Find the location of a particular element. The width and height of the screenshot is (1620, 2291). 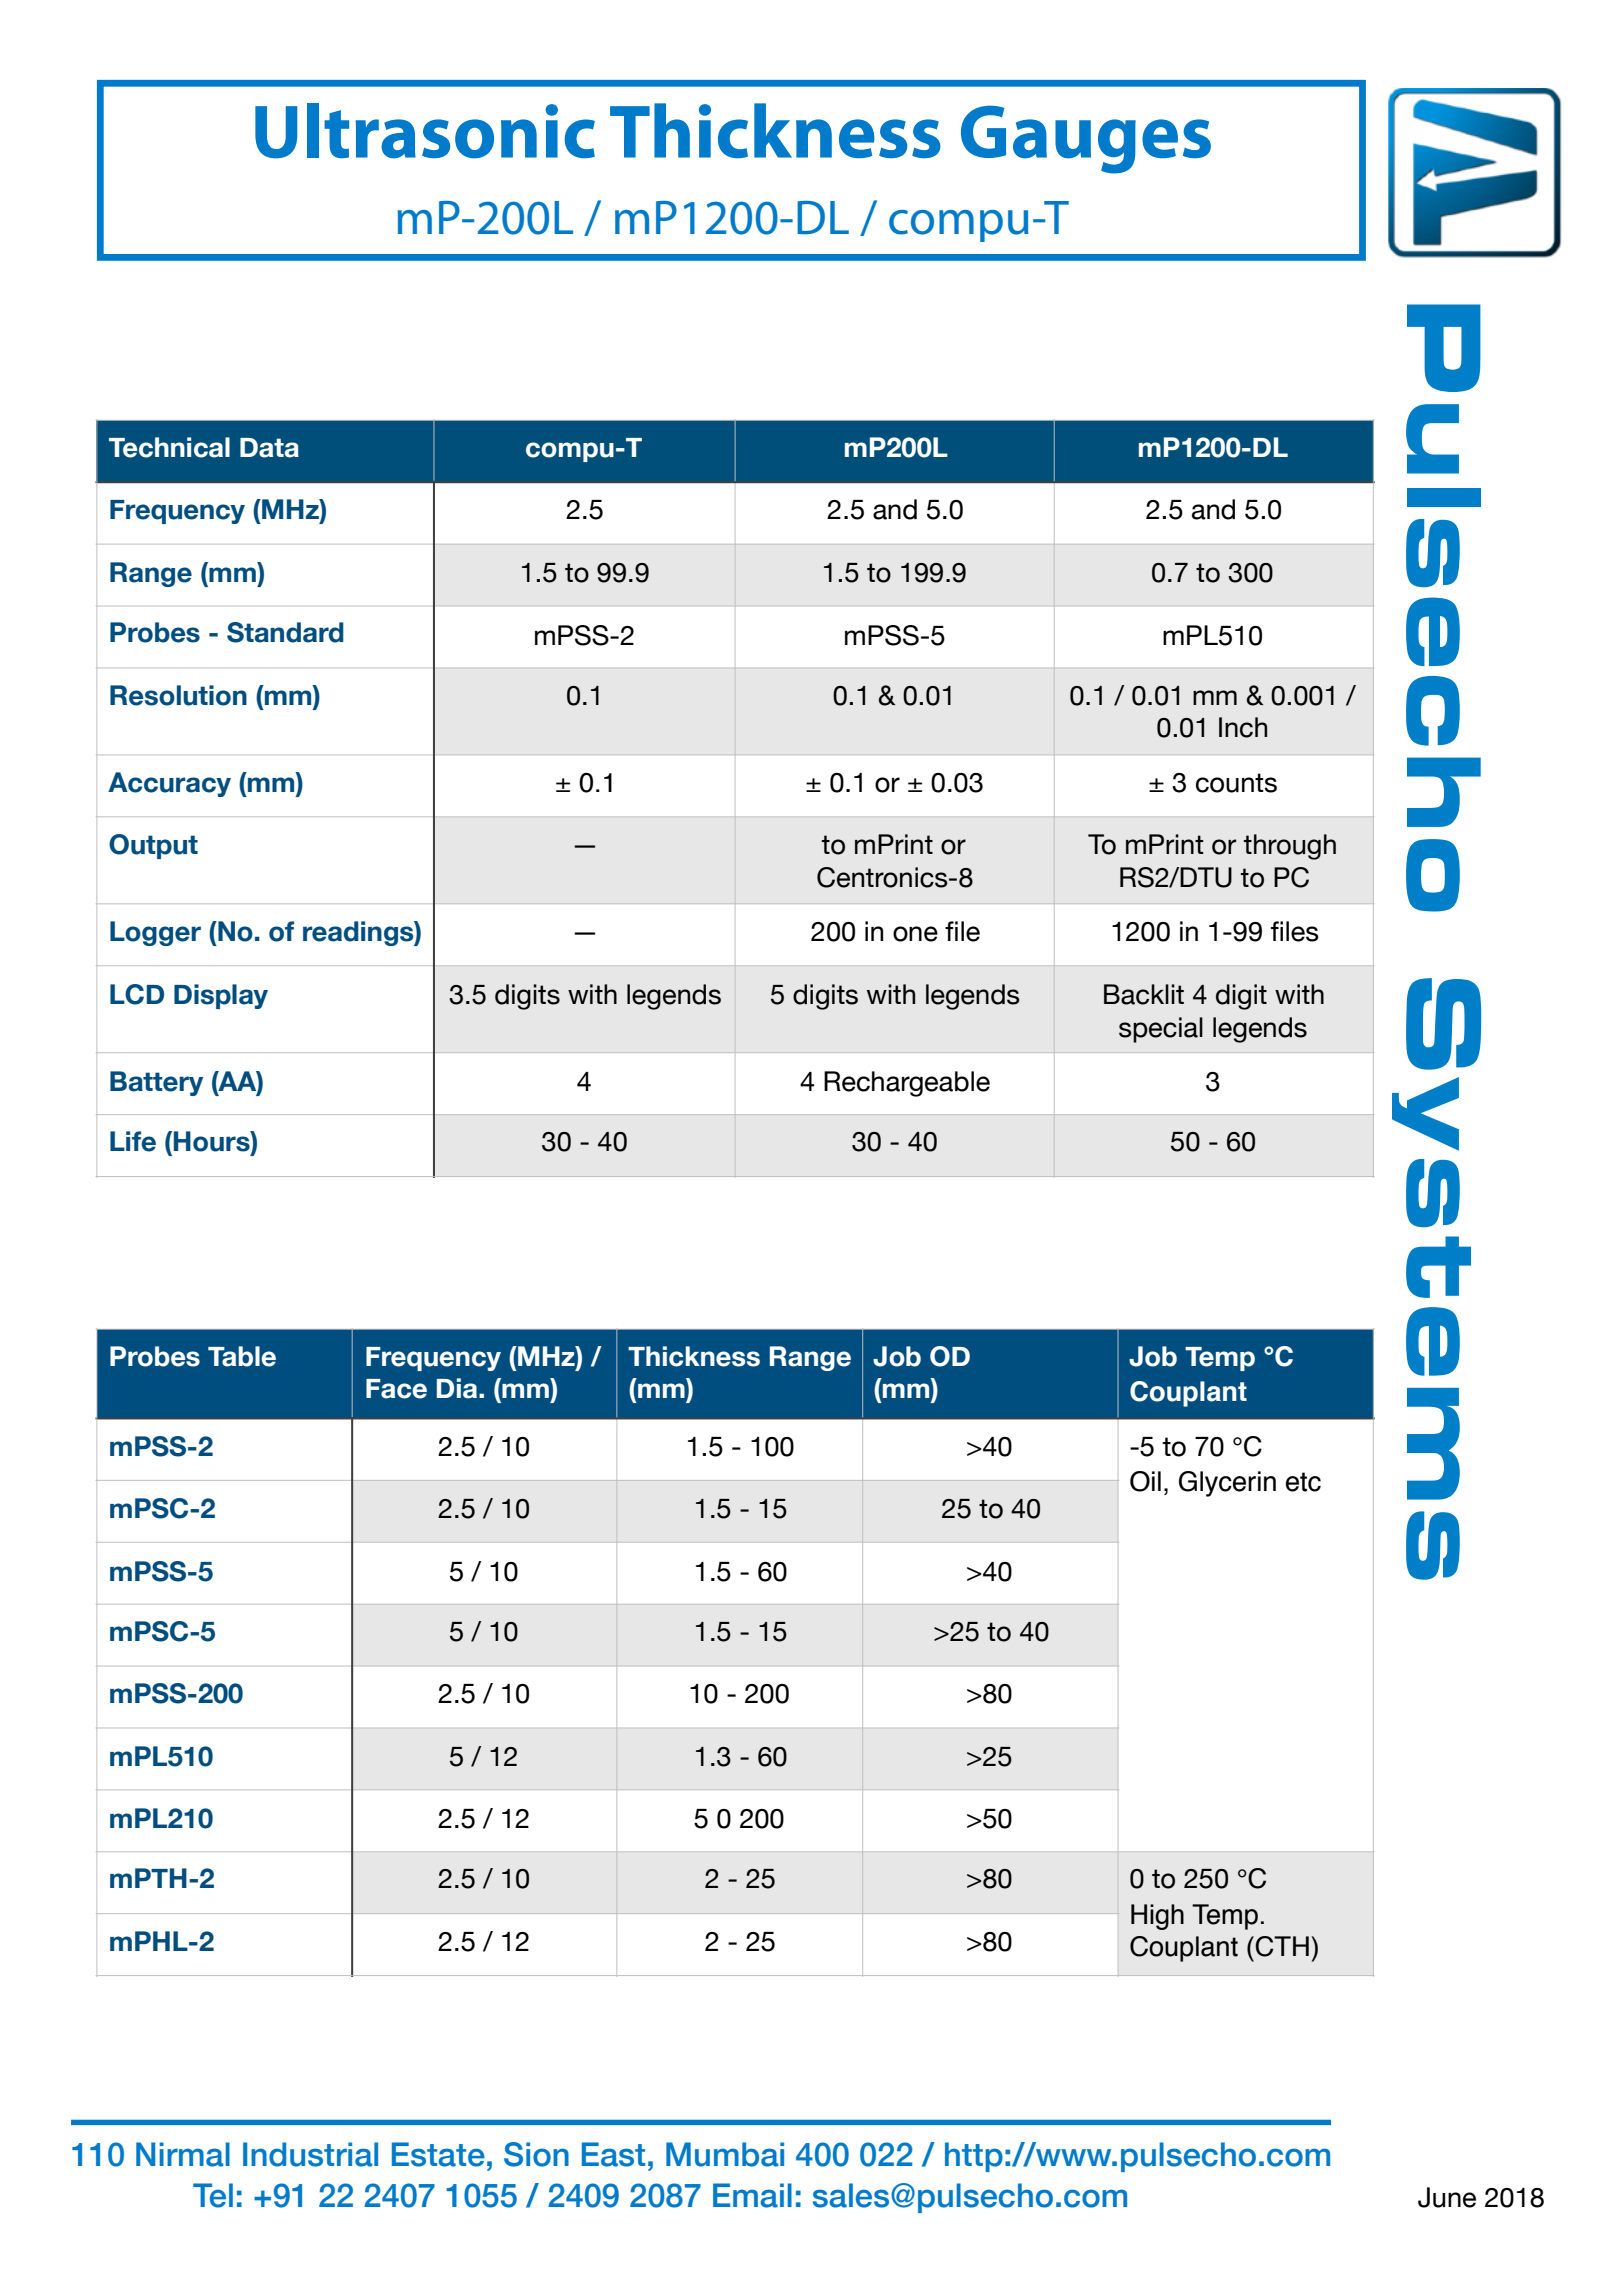

special is located at coordinates (1161, 1030).
